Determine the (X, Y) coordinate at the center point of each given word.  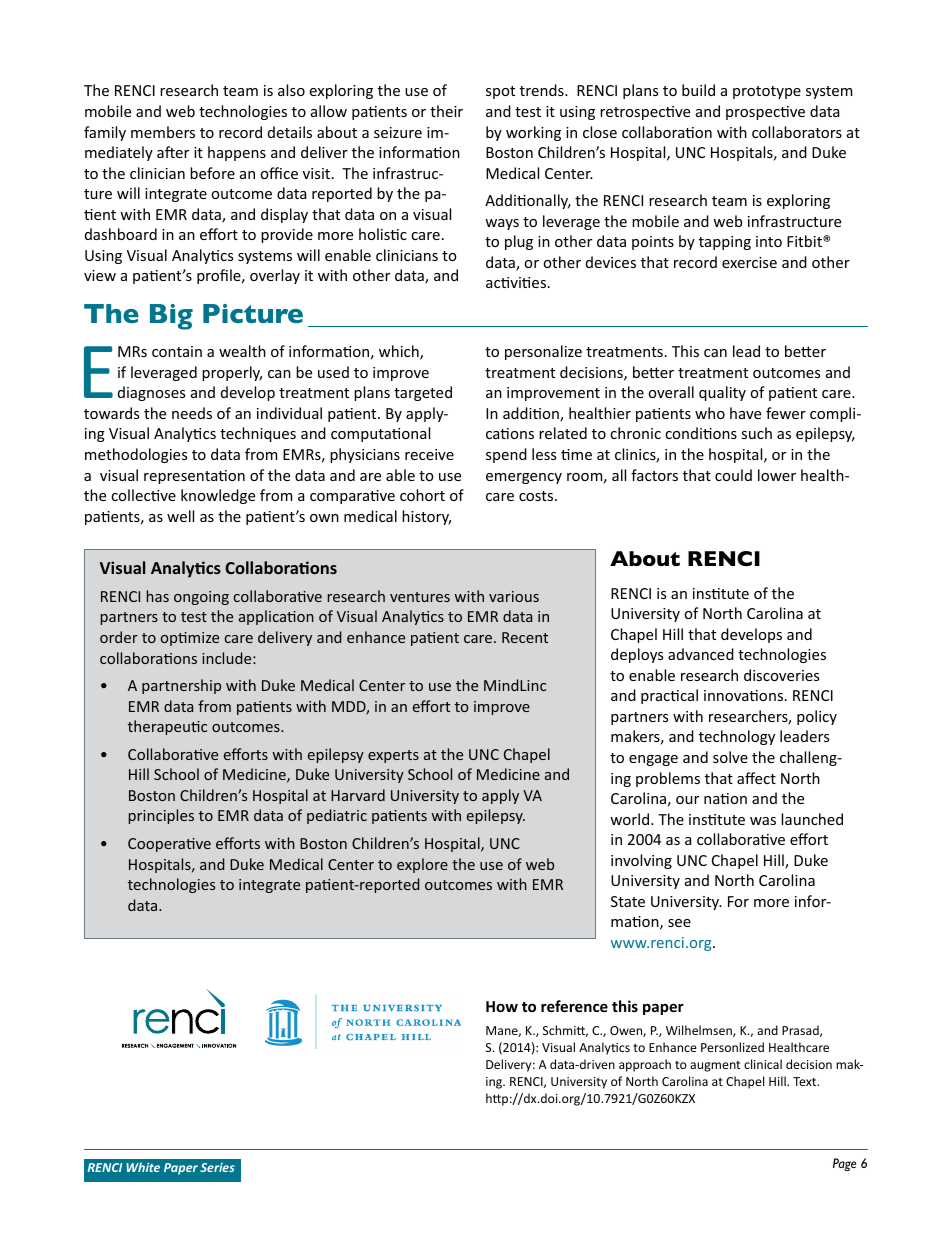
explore (422, 865)
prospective (765, 113)
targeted (423, 393)
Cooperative (169, 845)
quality (722, 393)
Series (217, 1167)
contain (177, 351)
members (163, 132)
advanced (701, 654)
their (446, 111)
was (763, 821)
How (502, 1006)
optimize (190, 639)
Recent (525, 637)
